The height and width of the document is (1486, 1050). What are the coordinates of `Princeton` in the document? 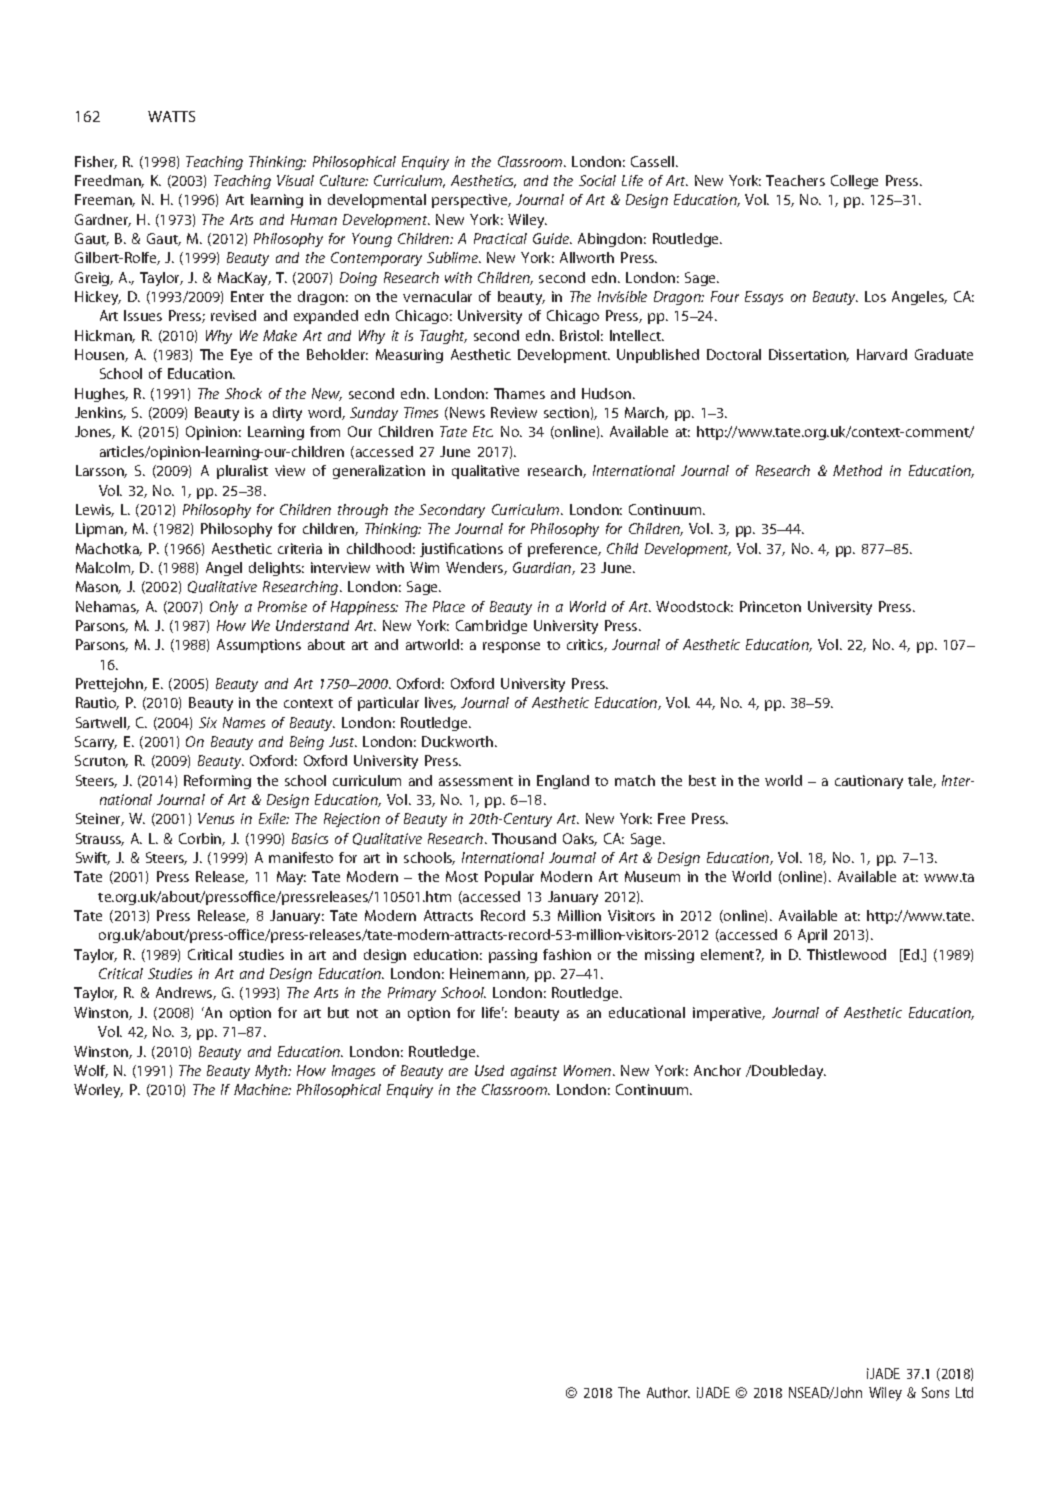 It's located at (770, 606).
